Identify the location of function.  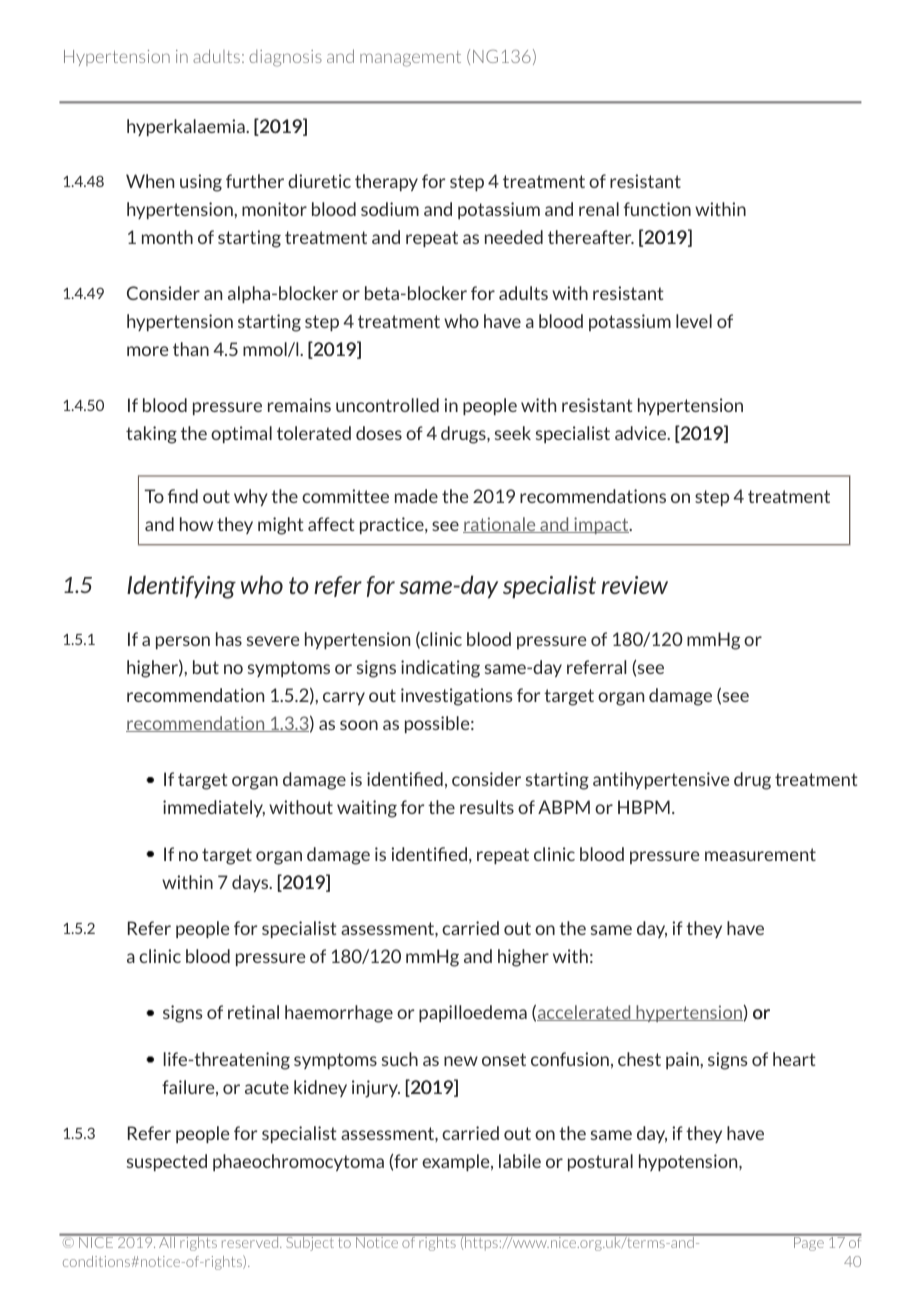
(657, 209).
